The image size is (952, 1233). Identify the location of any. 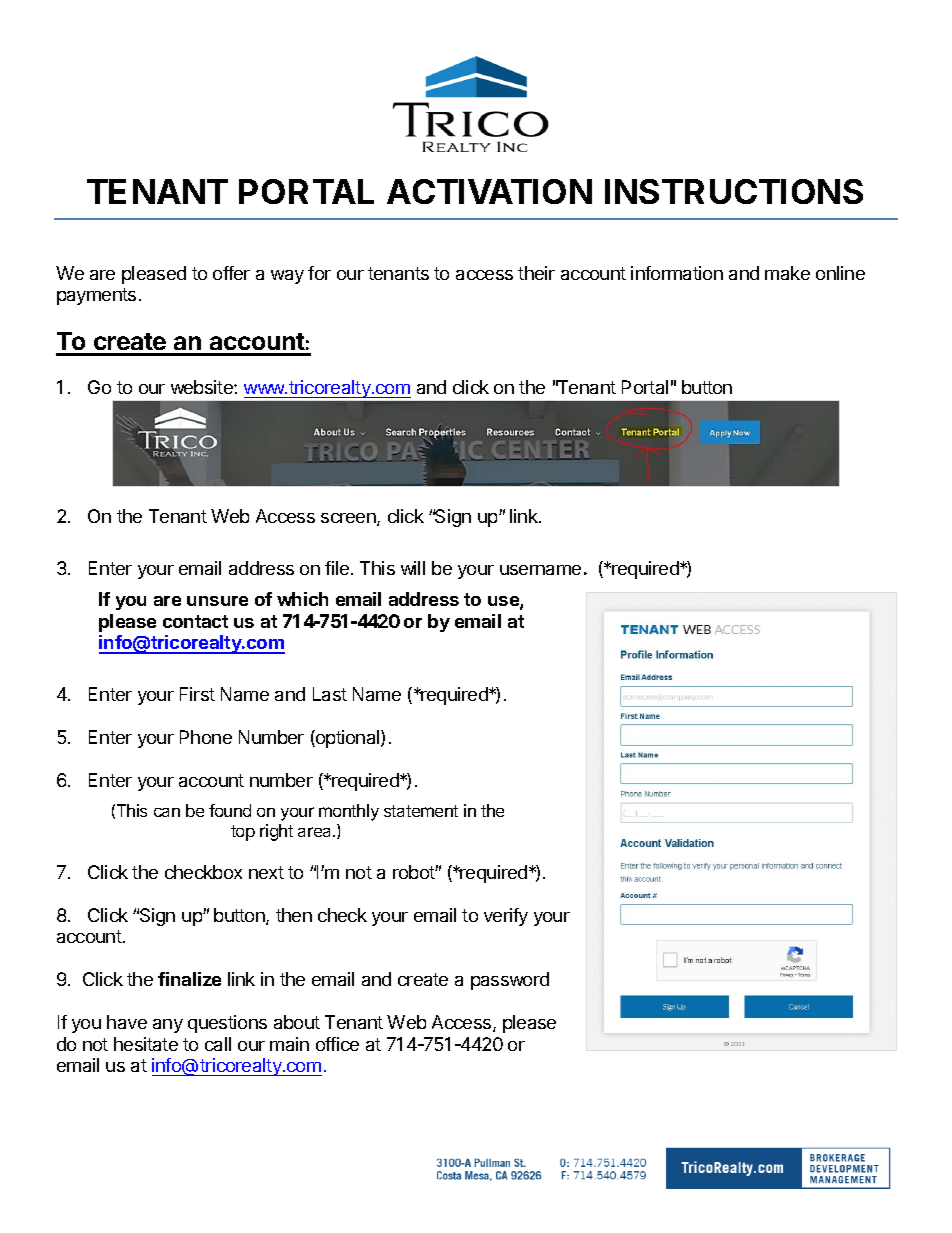
(168, 1026).
